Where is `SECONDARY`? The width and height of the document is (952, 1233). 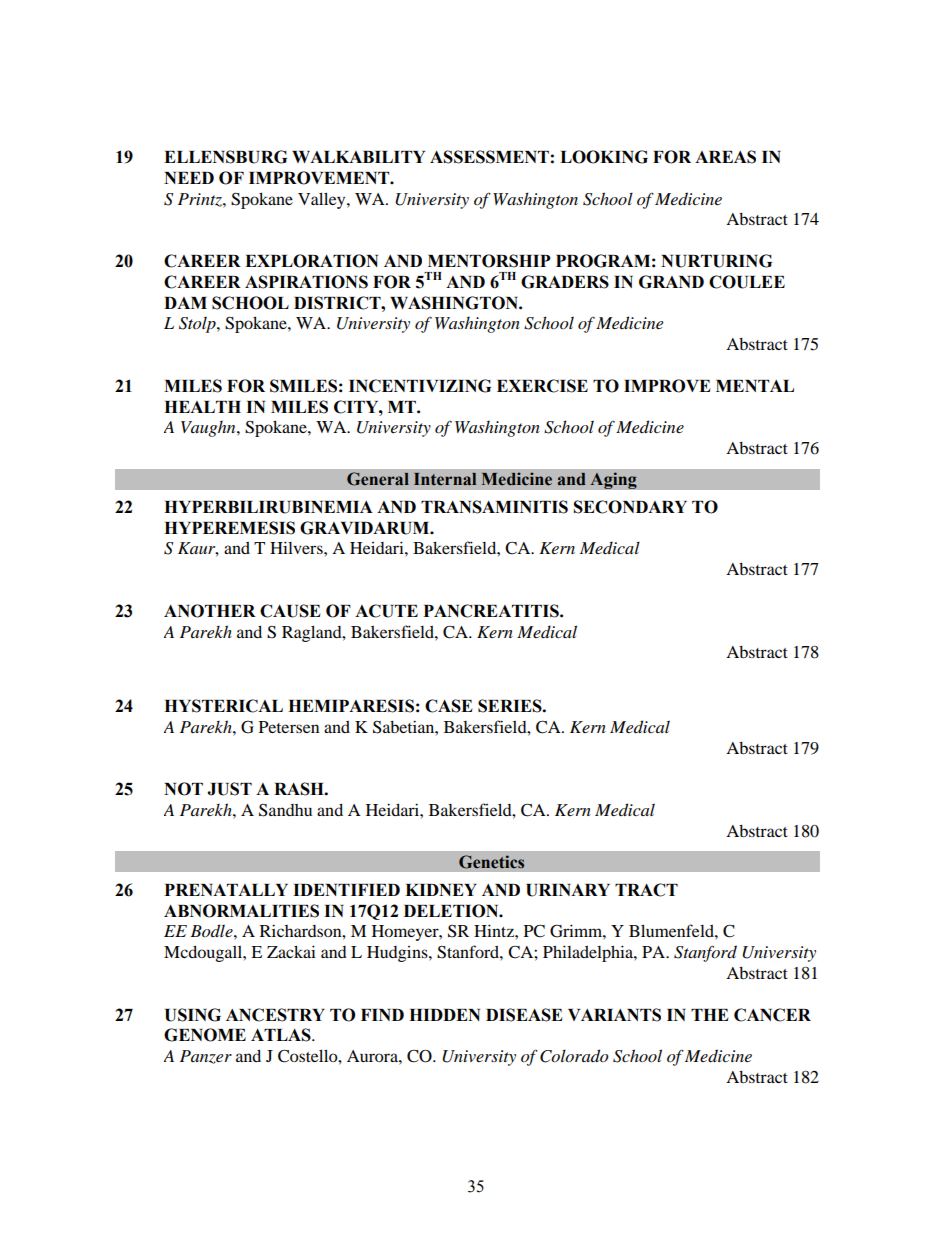 SECONDARY is located at coordinates (630, 507).
